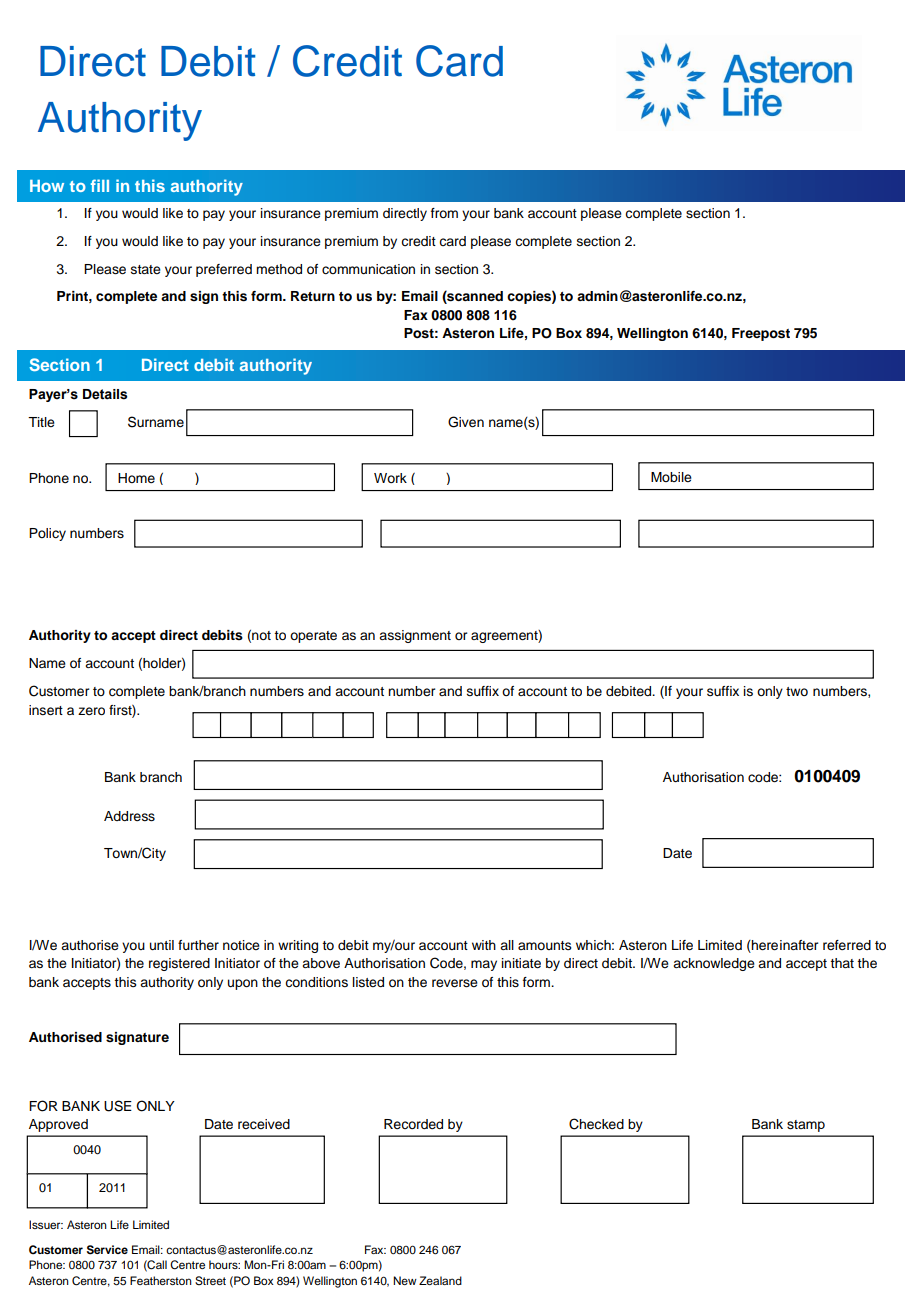 The image size is (924, 1308). I want to click on Zealand, so click(440, 1280).
